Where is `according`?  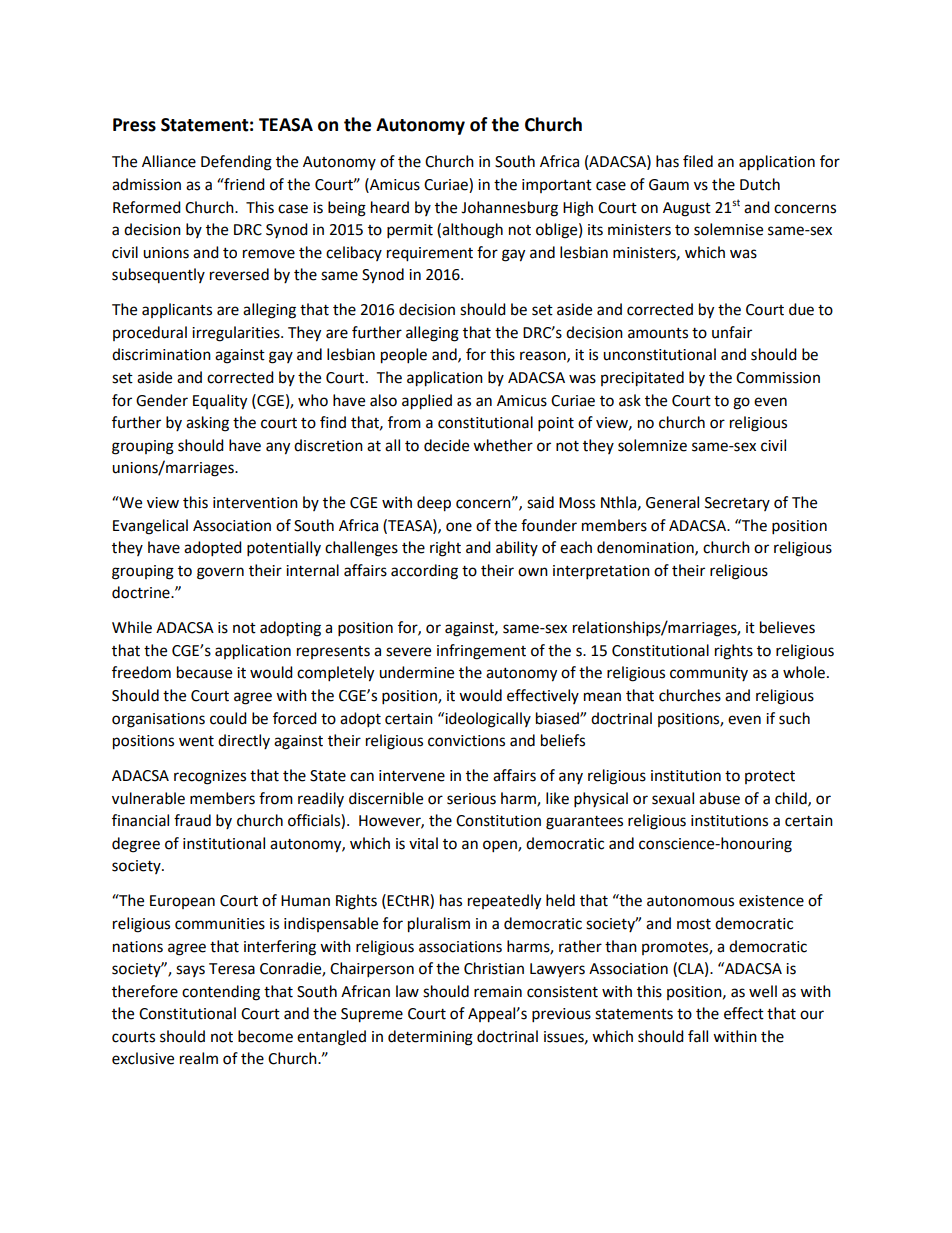
according is located at coordinates (424, 572).
